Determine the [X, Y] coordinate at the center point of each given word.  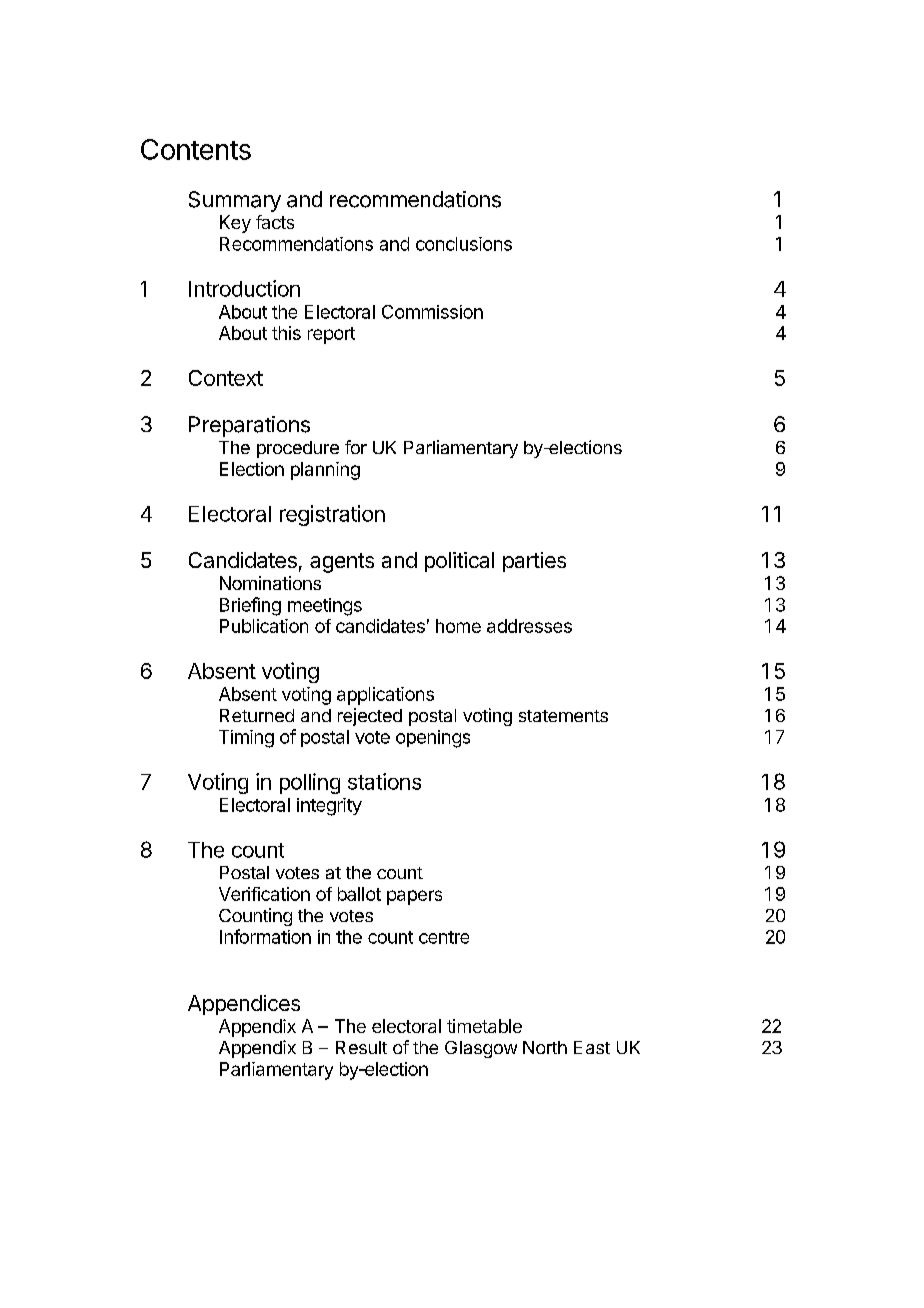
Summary [235, 201]
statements [563, 716]
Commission [432, 312]
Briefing [250, 606]
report [331, 335]
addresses [529, 626]
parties [534, 562]
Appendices [244, 1005]
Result [361, 1047]
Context [226, 378]
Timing [246, 739]
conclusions [464, 244]
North [545, 1047]
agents [342, 563]
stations [384, 781]
